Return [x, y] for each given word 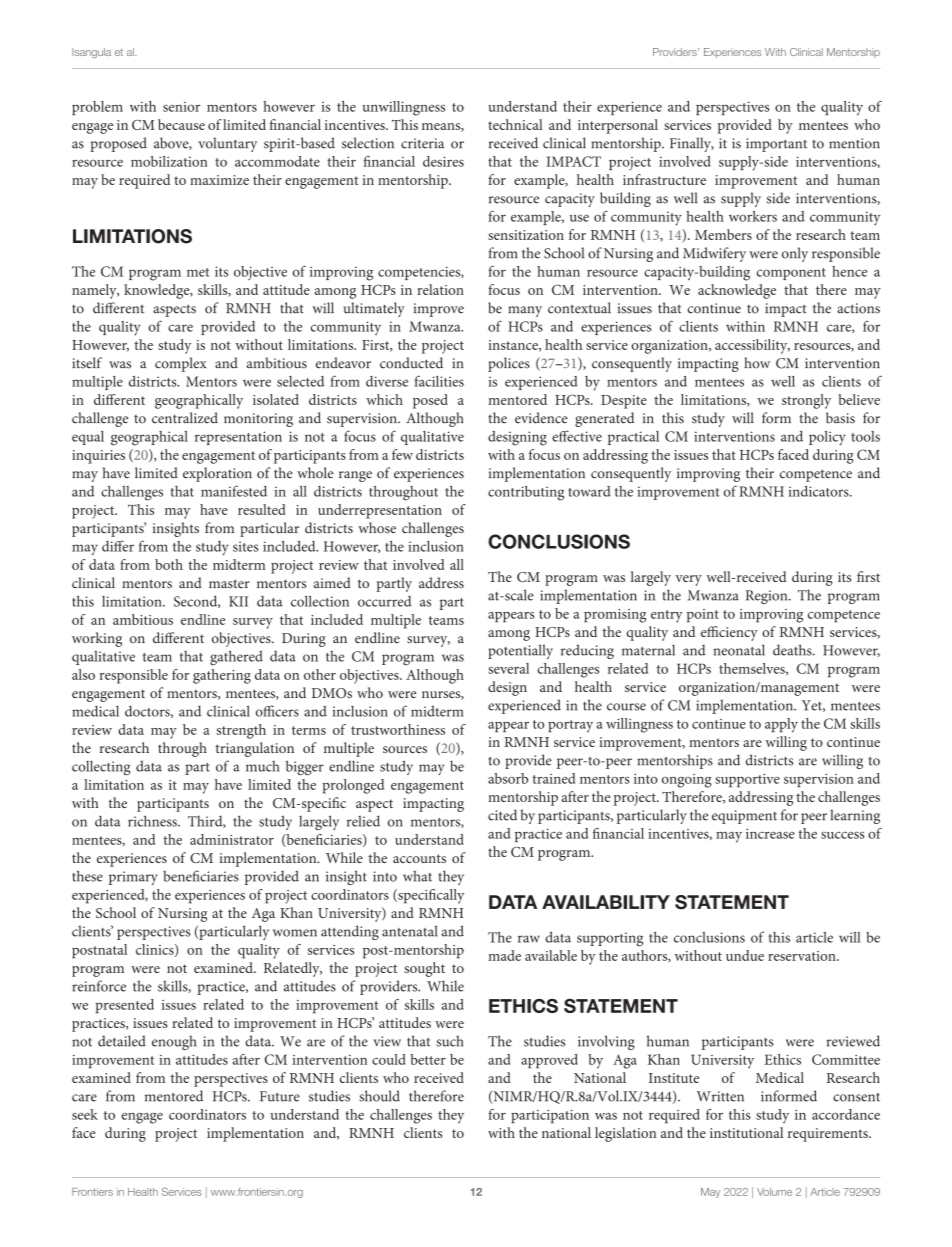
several [508, 668]
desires [443, 161]
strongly [806, 401]
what [417, 876]
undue [745, 955]
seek [85, 1114]
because [181, 124]
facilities [439, 381]
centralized [185, 418]
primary [133, 878]
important [776, 145]
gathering [222, 676]
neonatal [739, 650]
